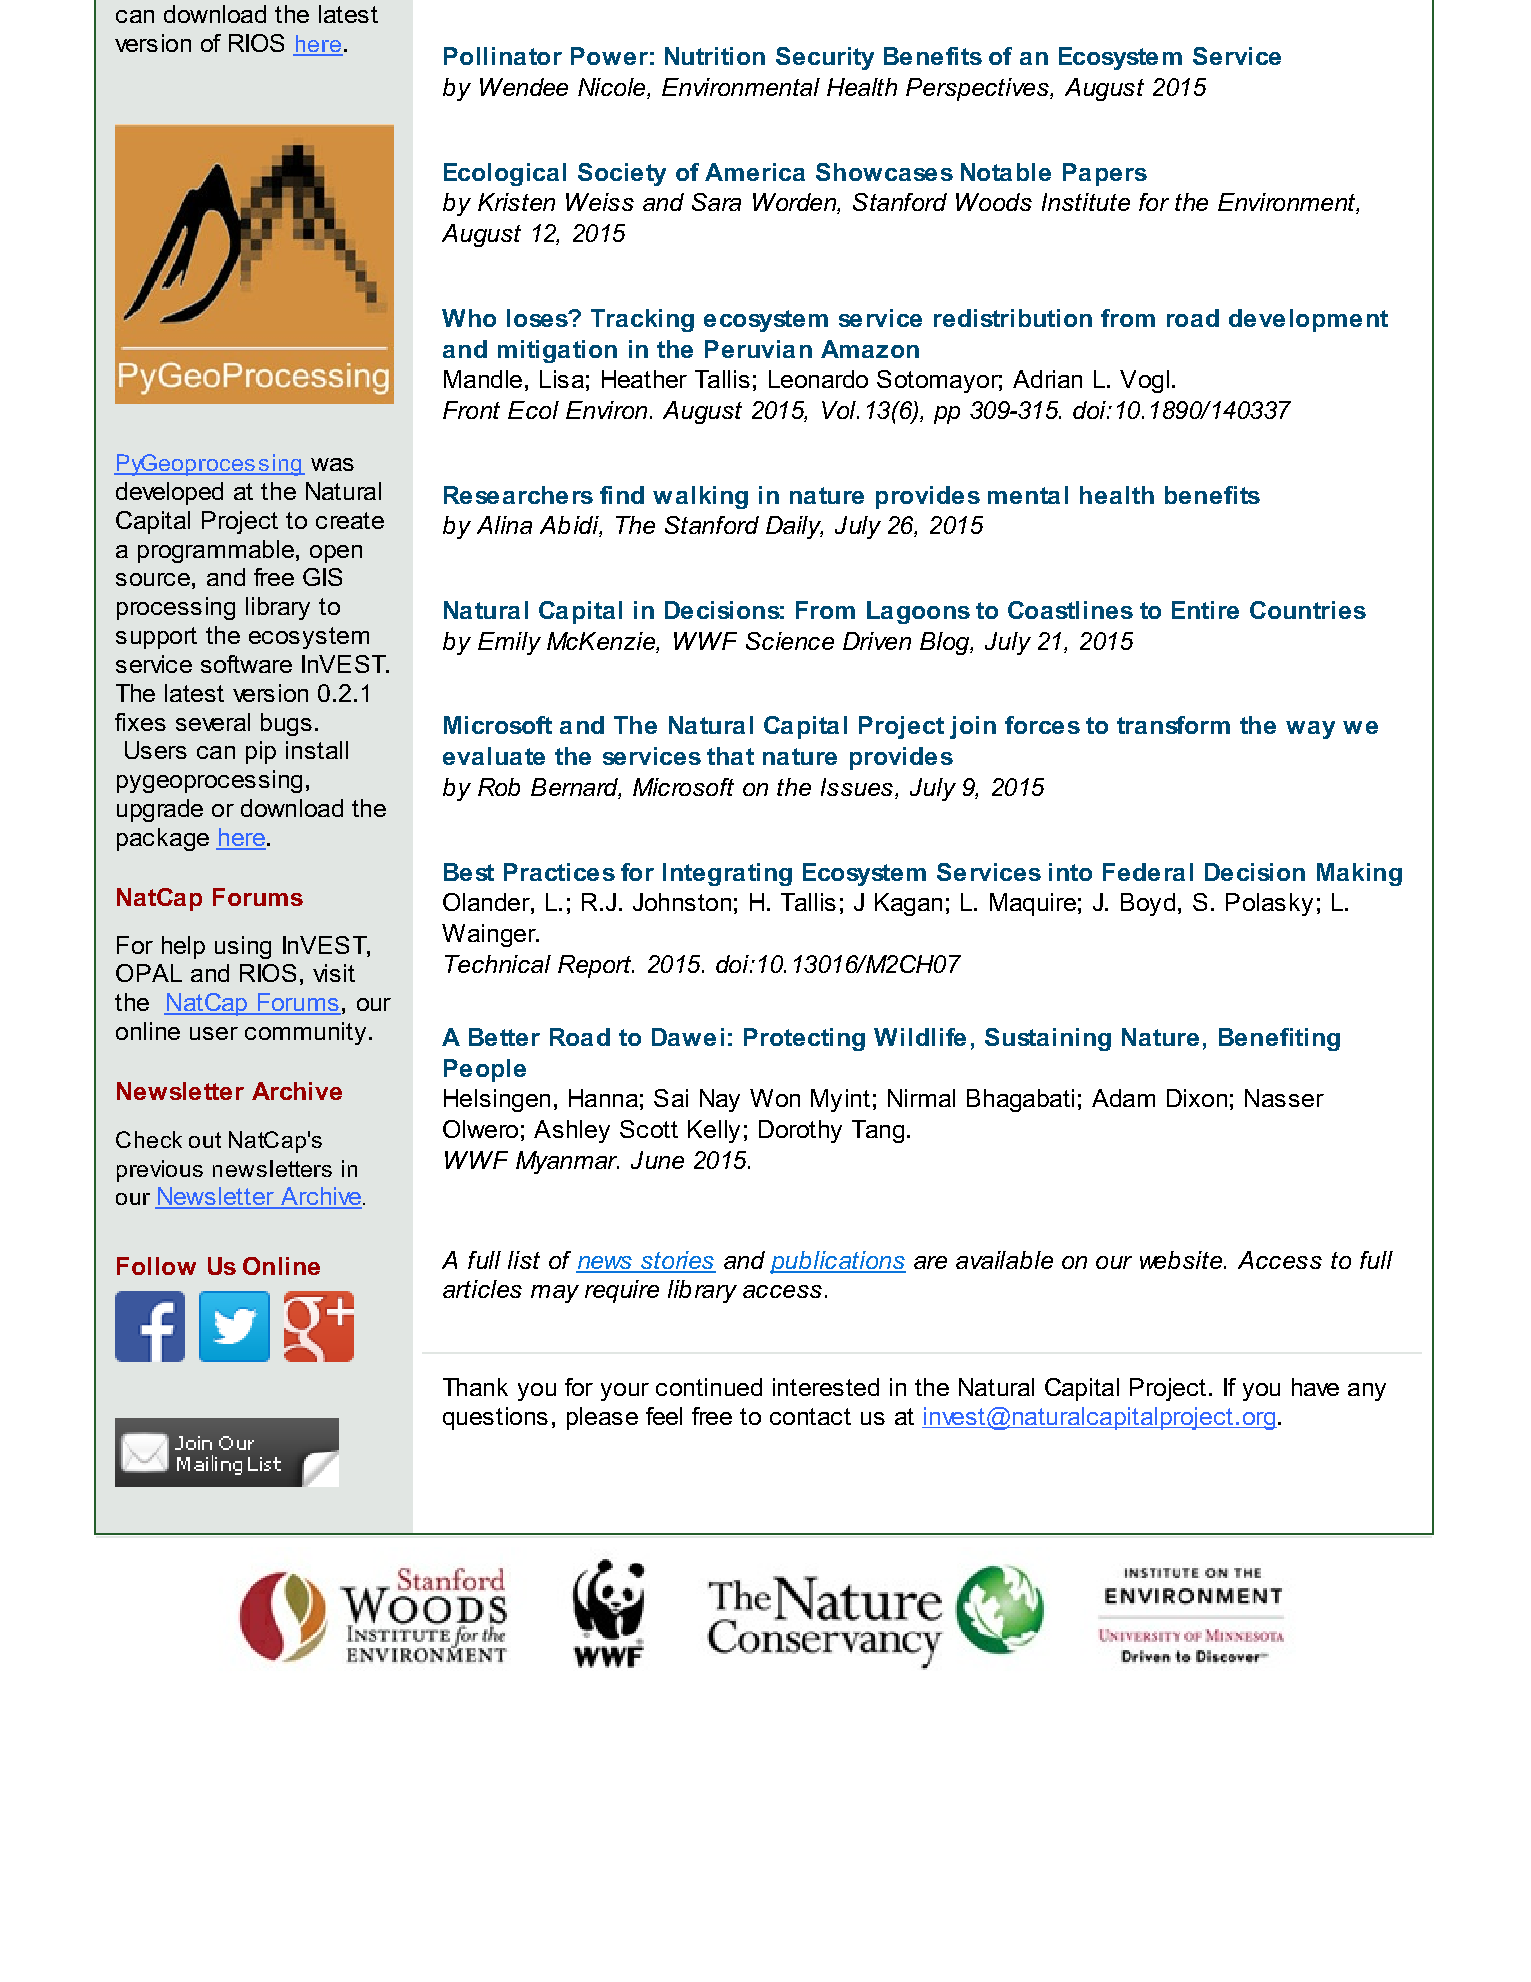  Describe the element at coordinates (475, 1387) in the document. I see `Thank` at that location.
